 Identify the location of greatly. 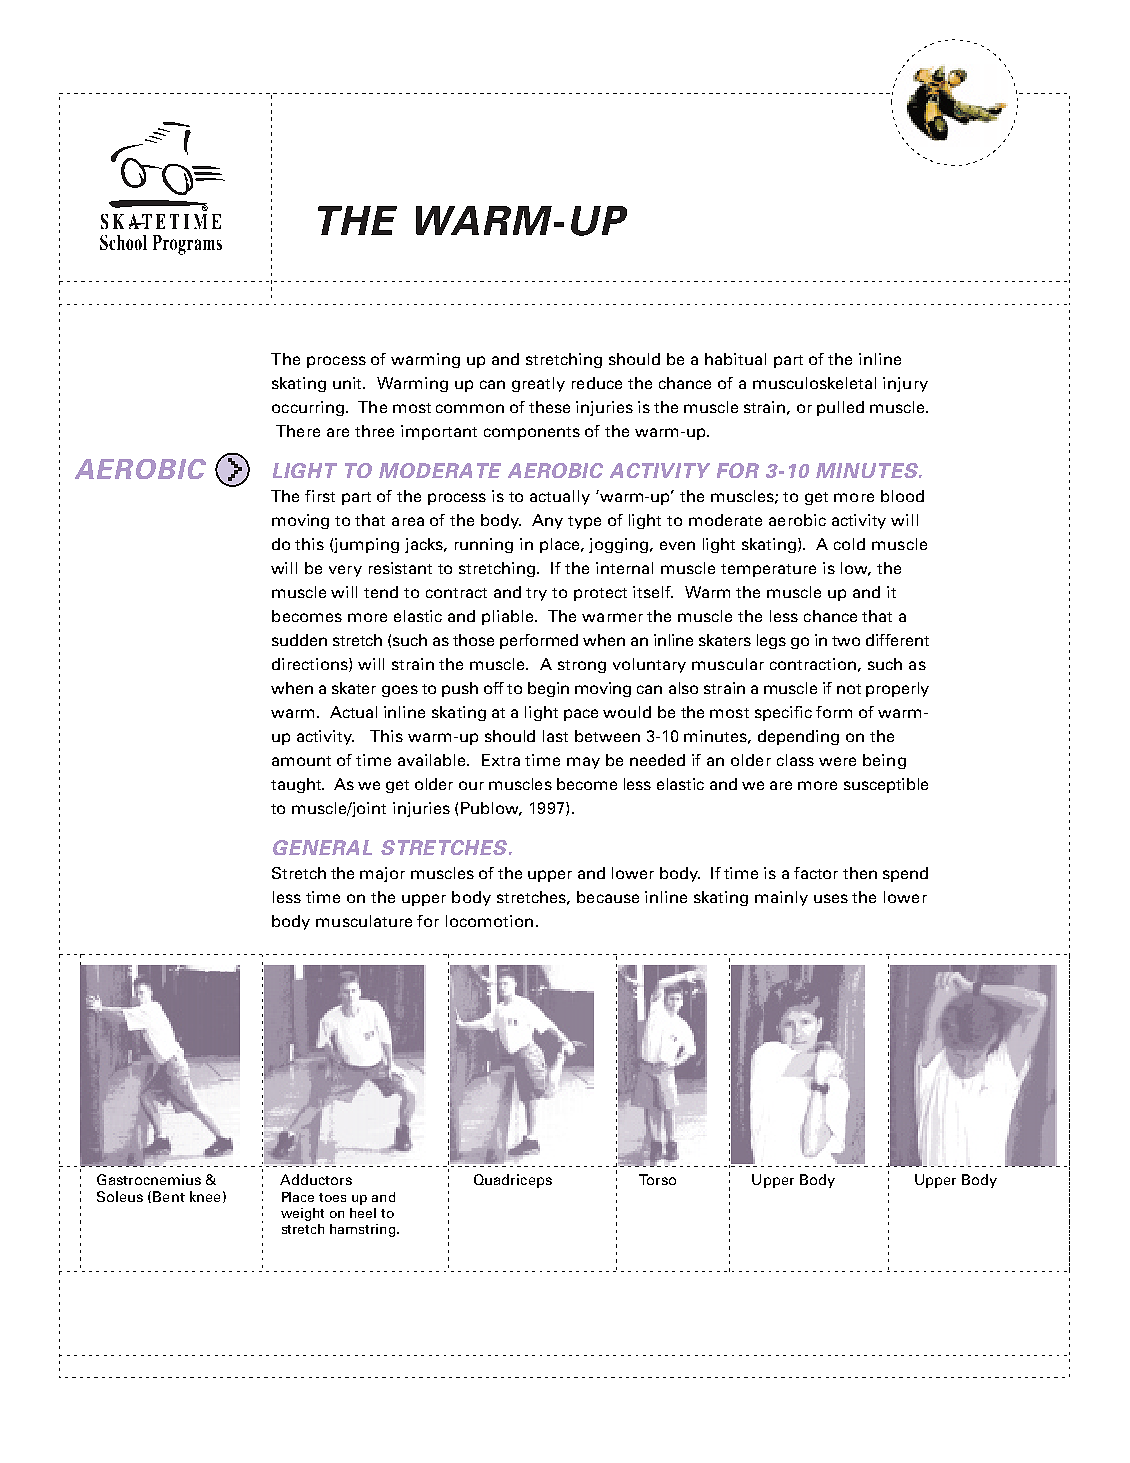
(538, 384).
